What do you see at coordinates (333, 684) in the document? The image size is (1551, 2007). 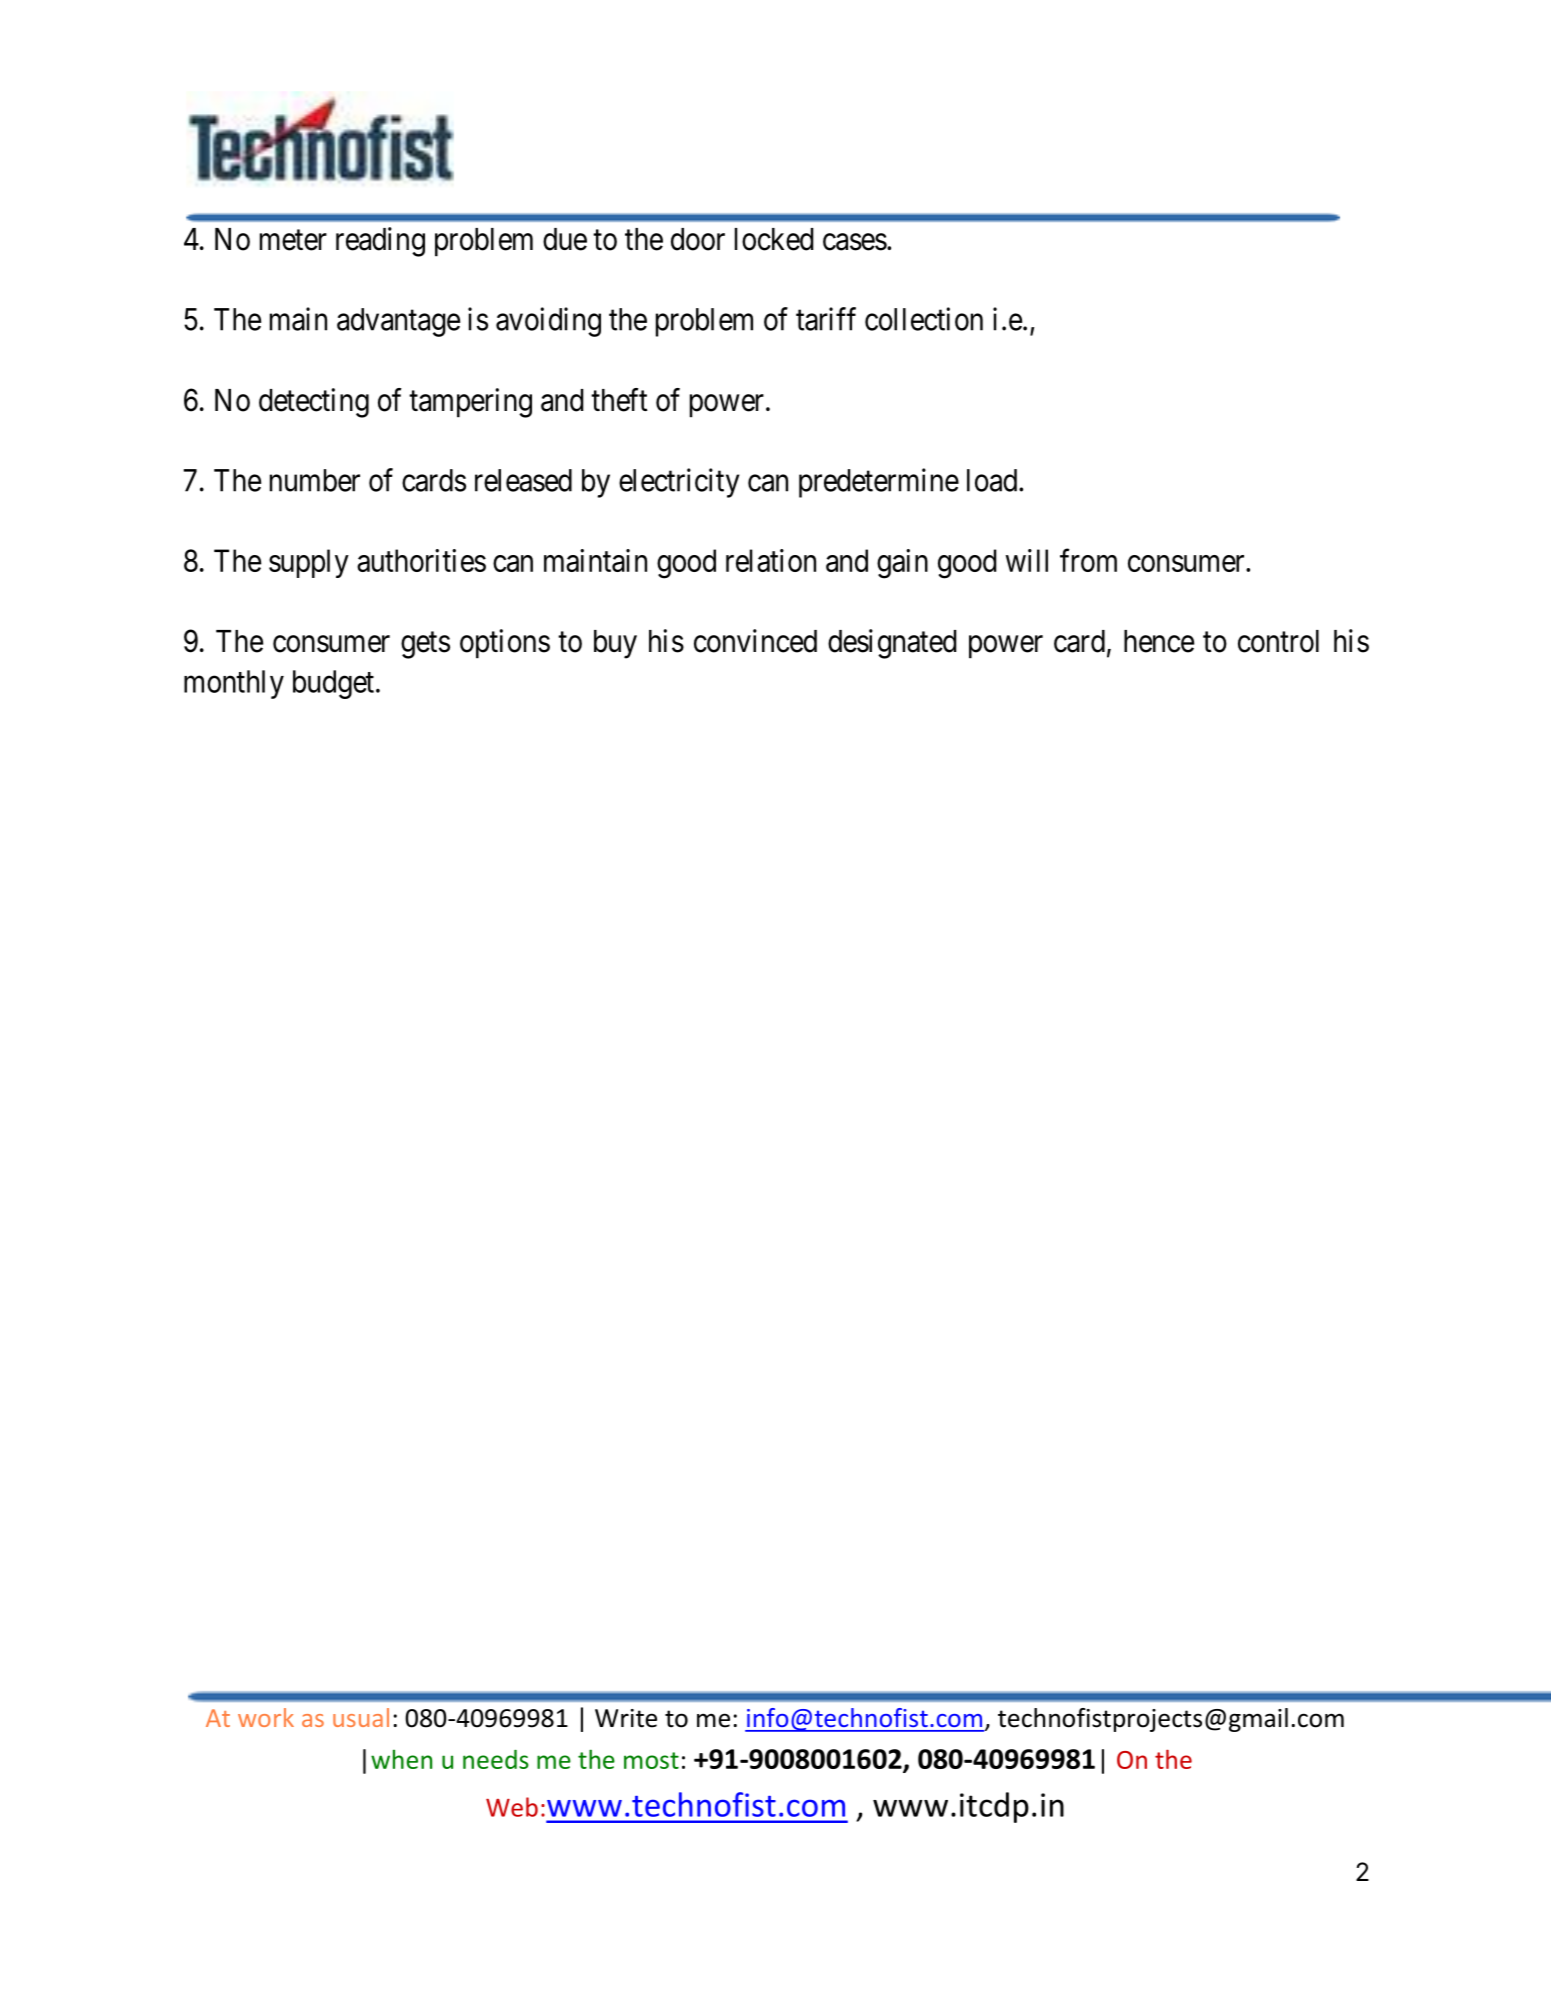 I see `budget` at bounding box center [333, 684].
